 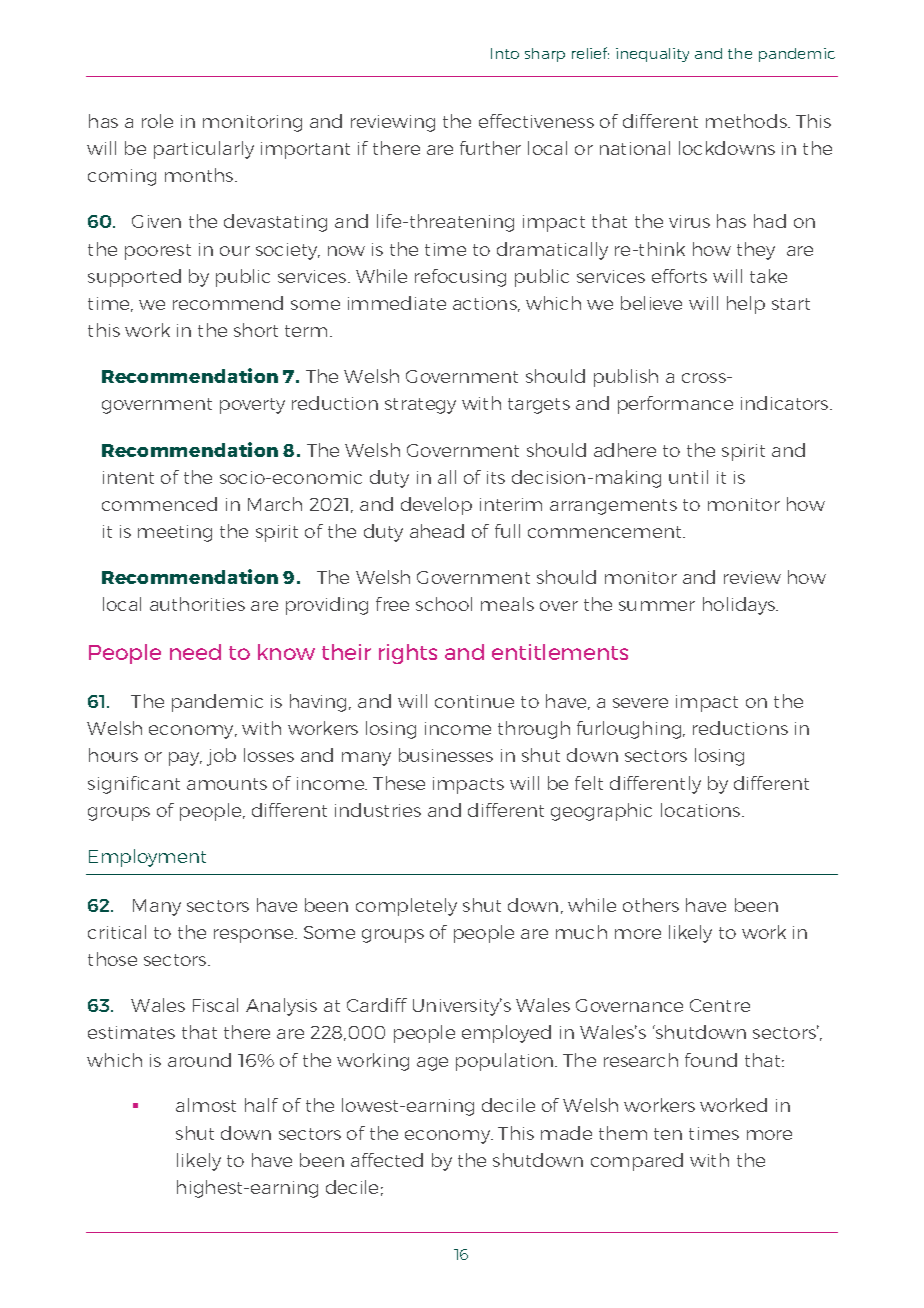 What do you see at coordinates (197, 604) in the screenshot?
I see `authorities` at bounding box center [197, 604].
